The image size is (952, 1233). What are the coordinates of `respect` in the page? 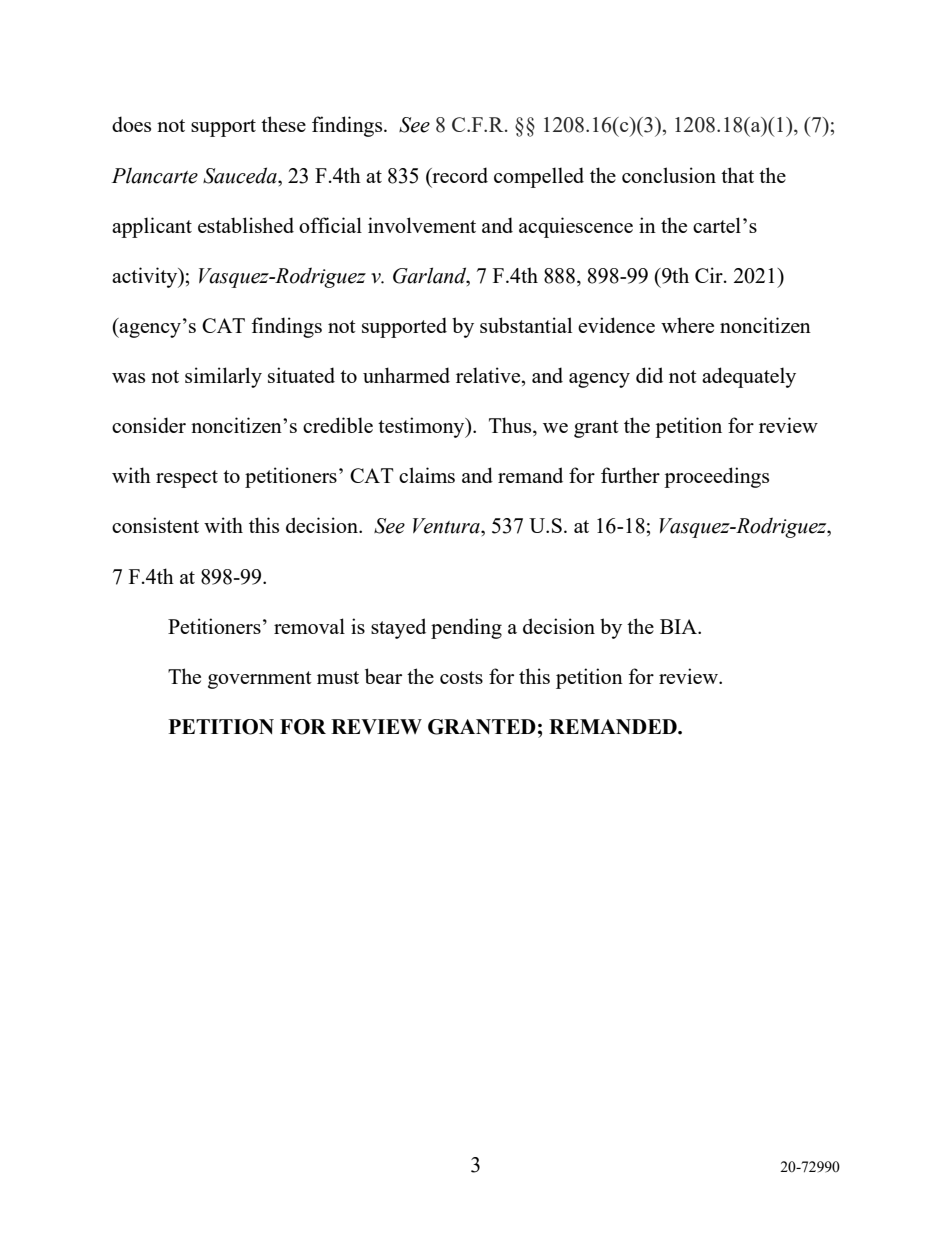 It's located at (187, 479).
